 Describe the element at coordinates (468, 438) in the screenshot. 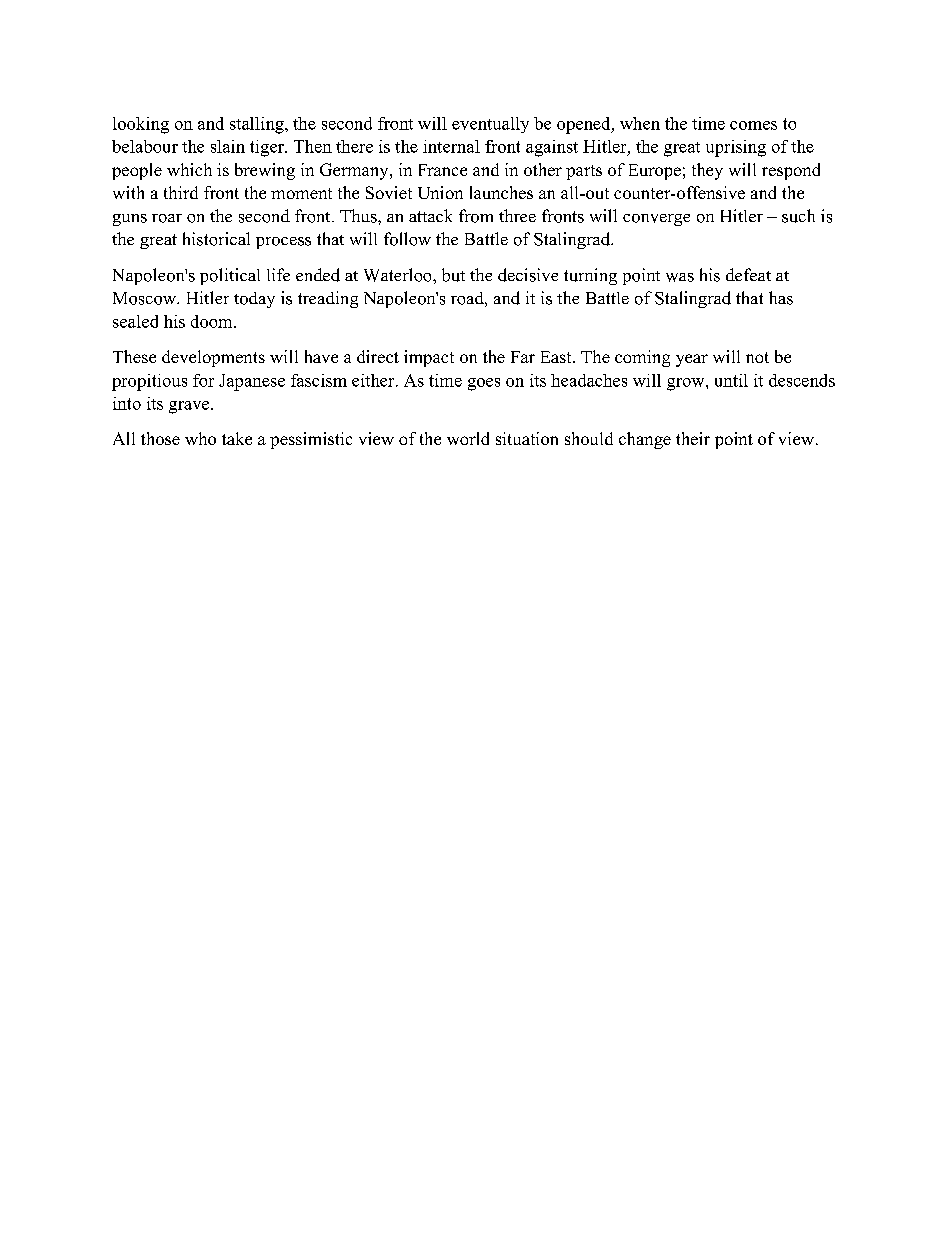

I see `world` at that location.
